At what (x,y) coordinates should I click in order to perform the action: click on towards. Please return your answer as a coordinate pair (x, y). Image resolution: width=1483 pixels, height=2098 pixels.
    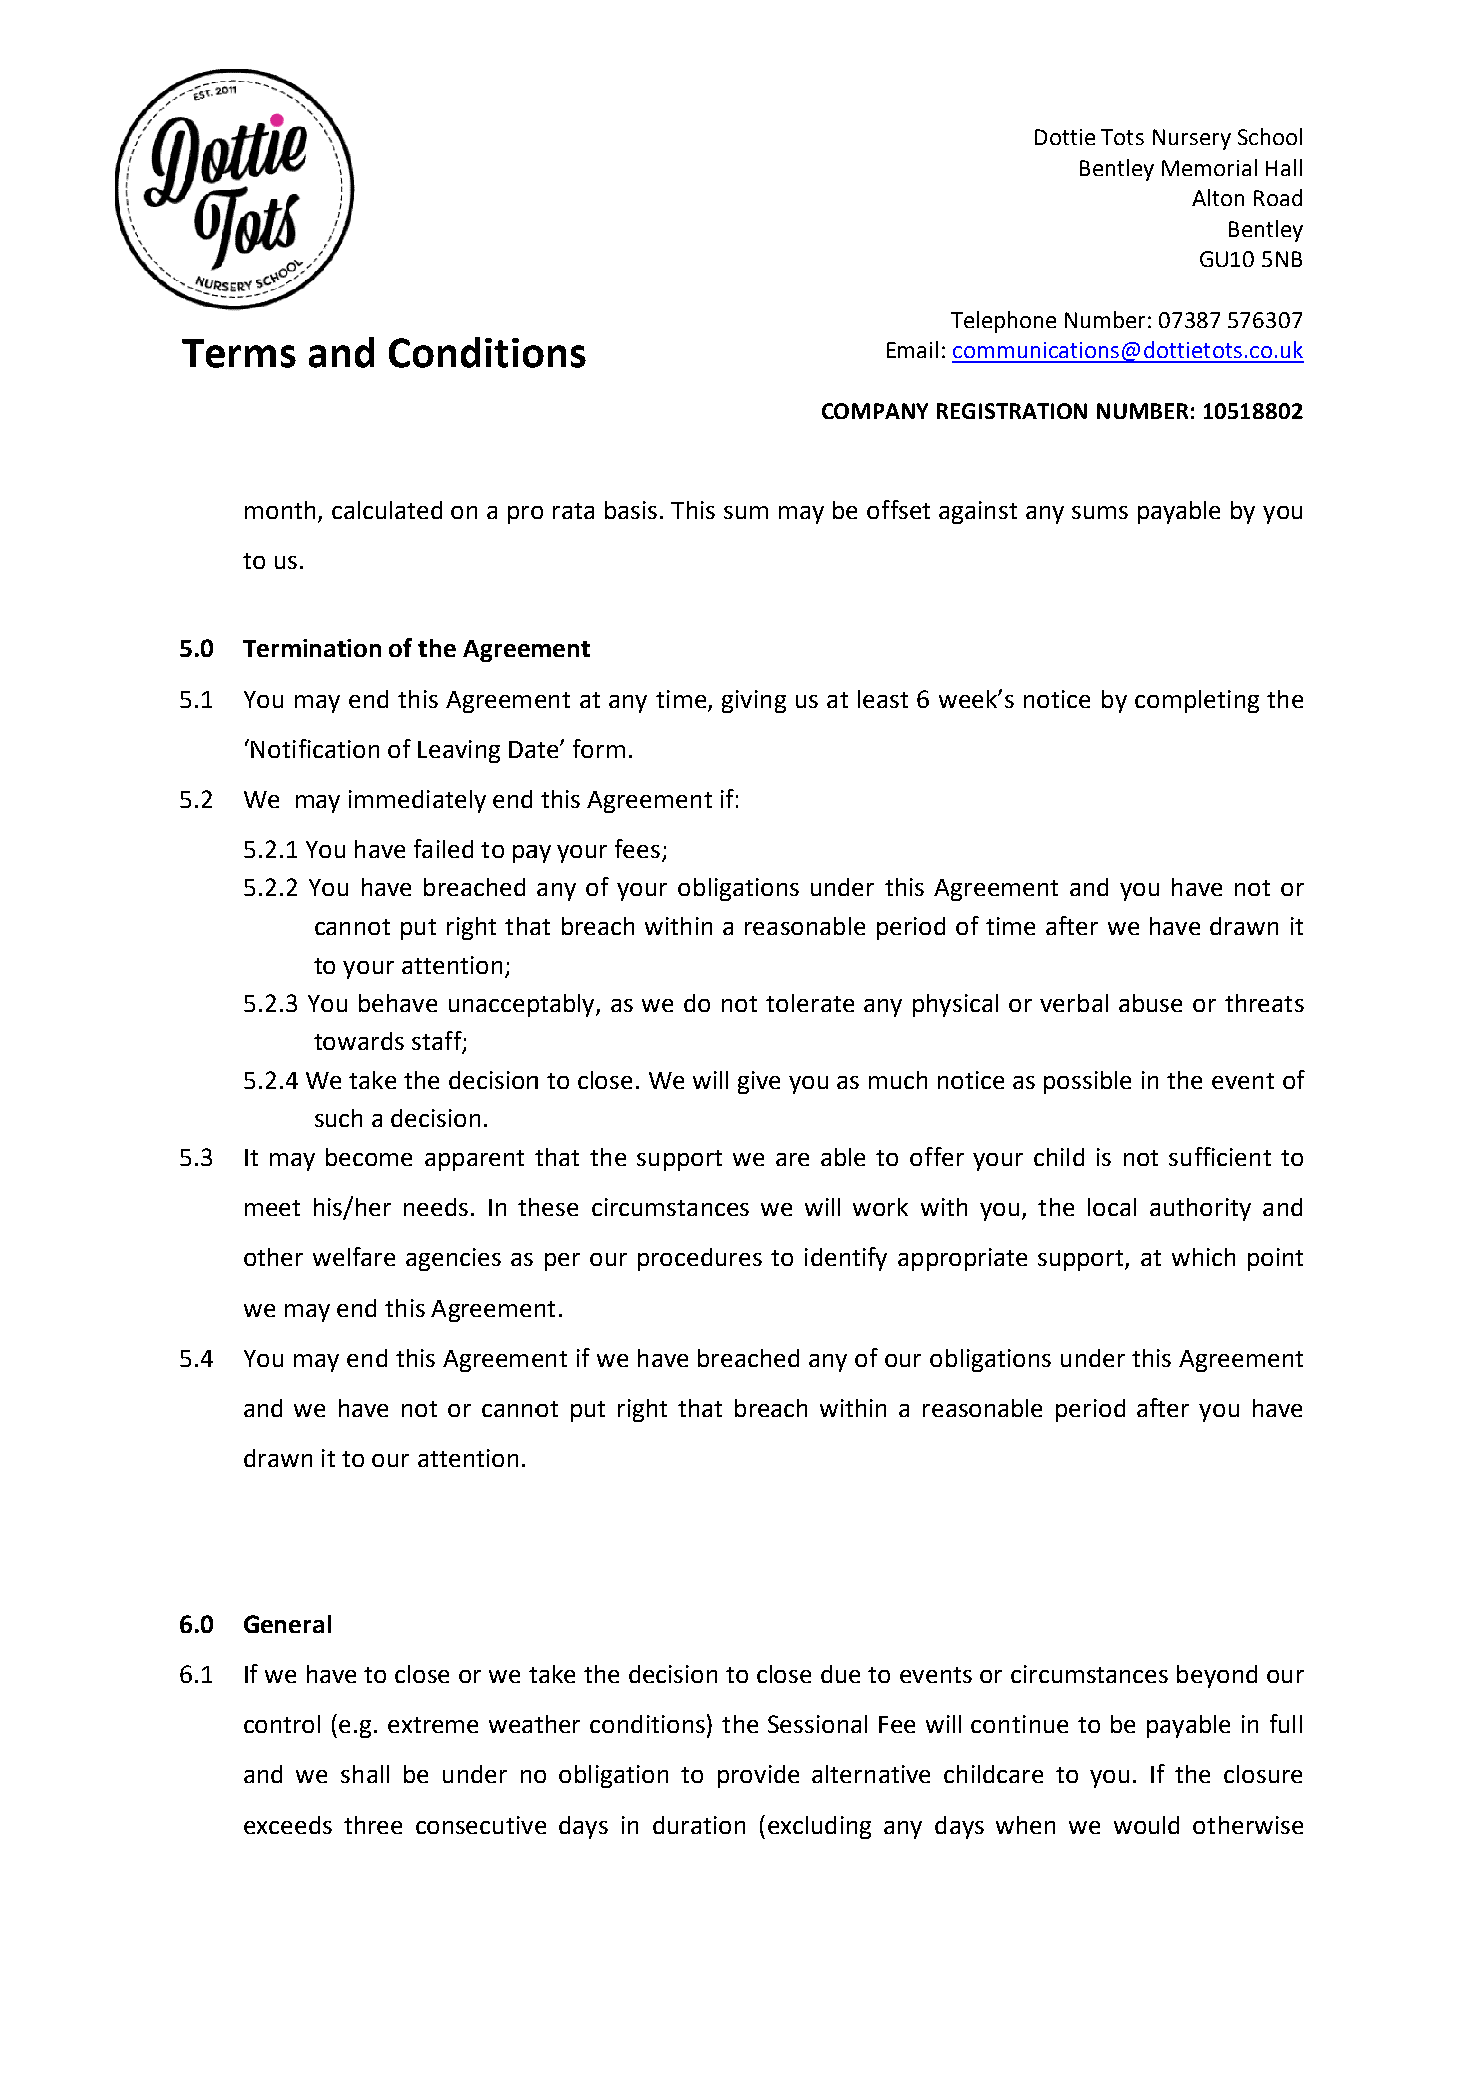
    Looking at the image, I should click on (359, 1041).
